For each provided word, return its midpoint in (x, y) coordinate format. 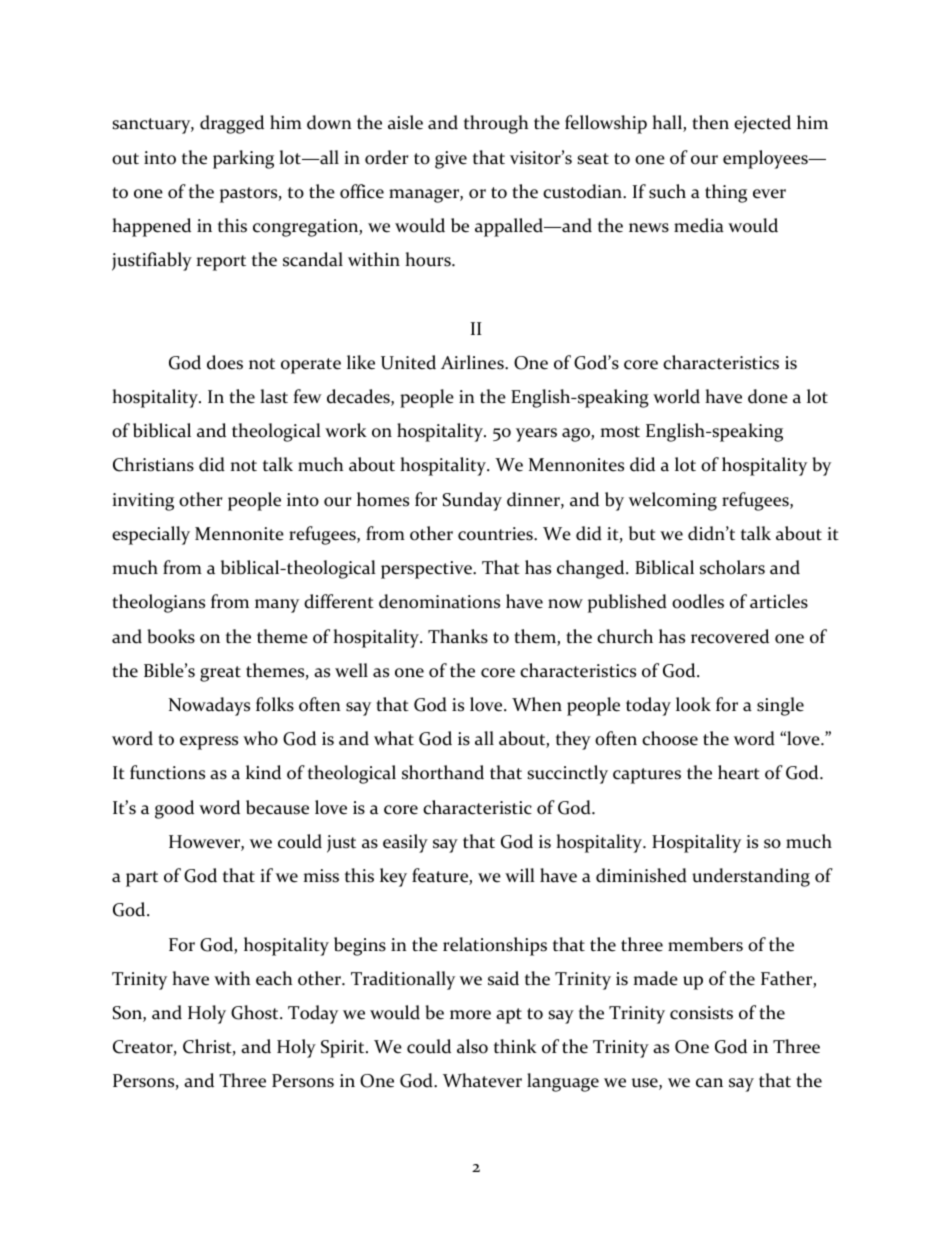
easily (405, 843)
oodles (698, 601)
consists (701, 1013)
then (710, 122)
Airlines (473, 362)
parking (243, 159)
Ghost (256, 1012)
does (225, 362)
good (174, 809)
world (676, 396)
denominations (439, 601)
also (472, 1046)
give (451, 160)
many (277, 606)
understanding (751, 877)
